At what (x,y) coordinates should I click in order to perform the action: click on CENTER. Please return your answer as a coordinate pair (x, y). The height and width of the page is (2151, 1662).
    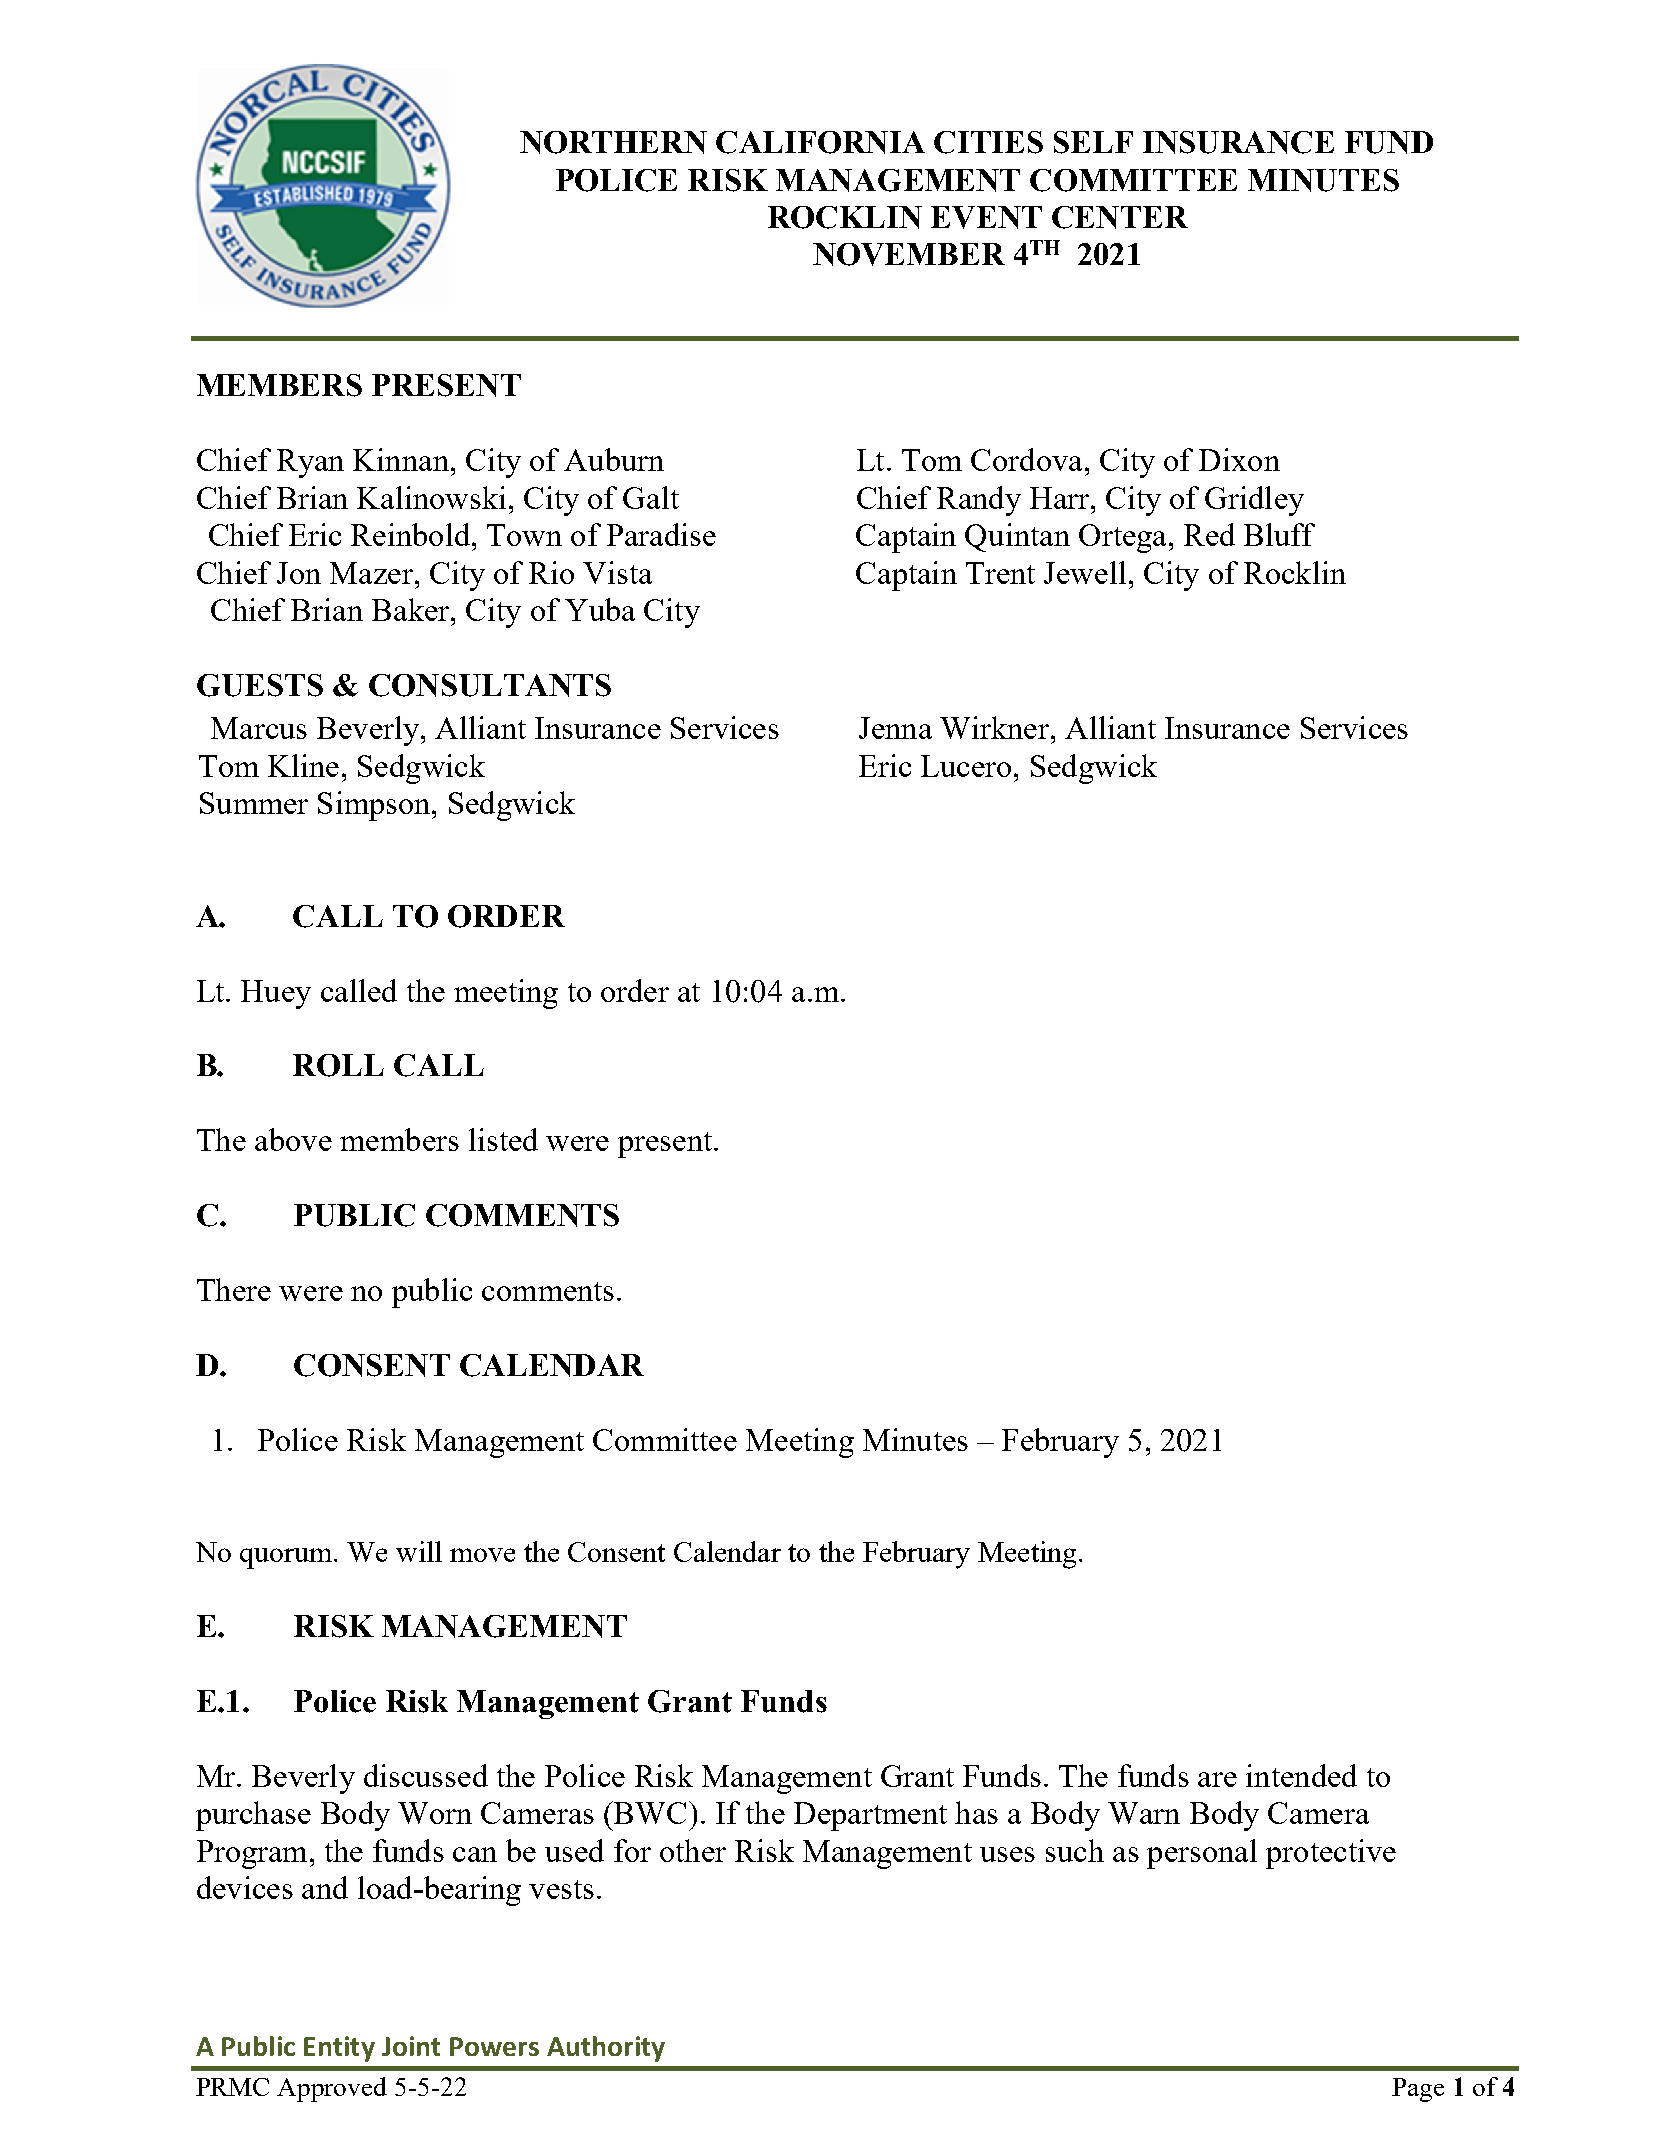
    Looking at the image, I should click on (1120, 217).
